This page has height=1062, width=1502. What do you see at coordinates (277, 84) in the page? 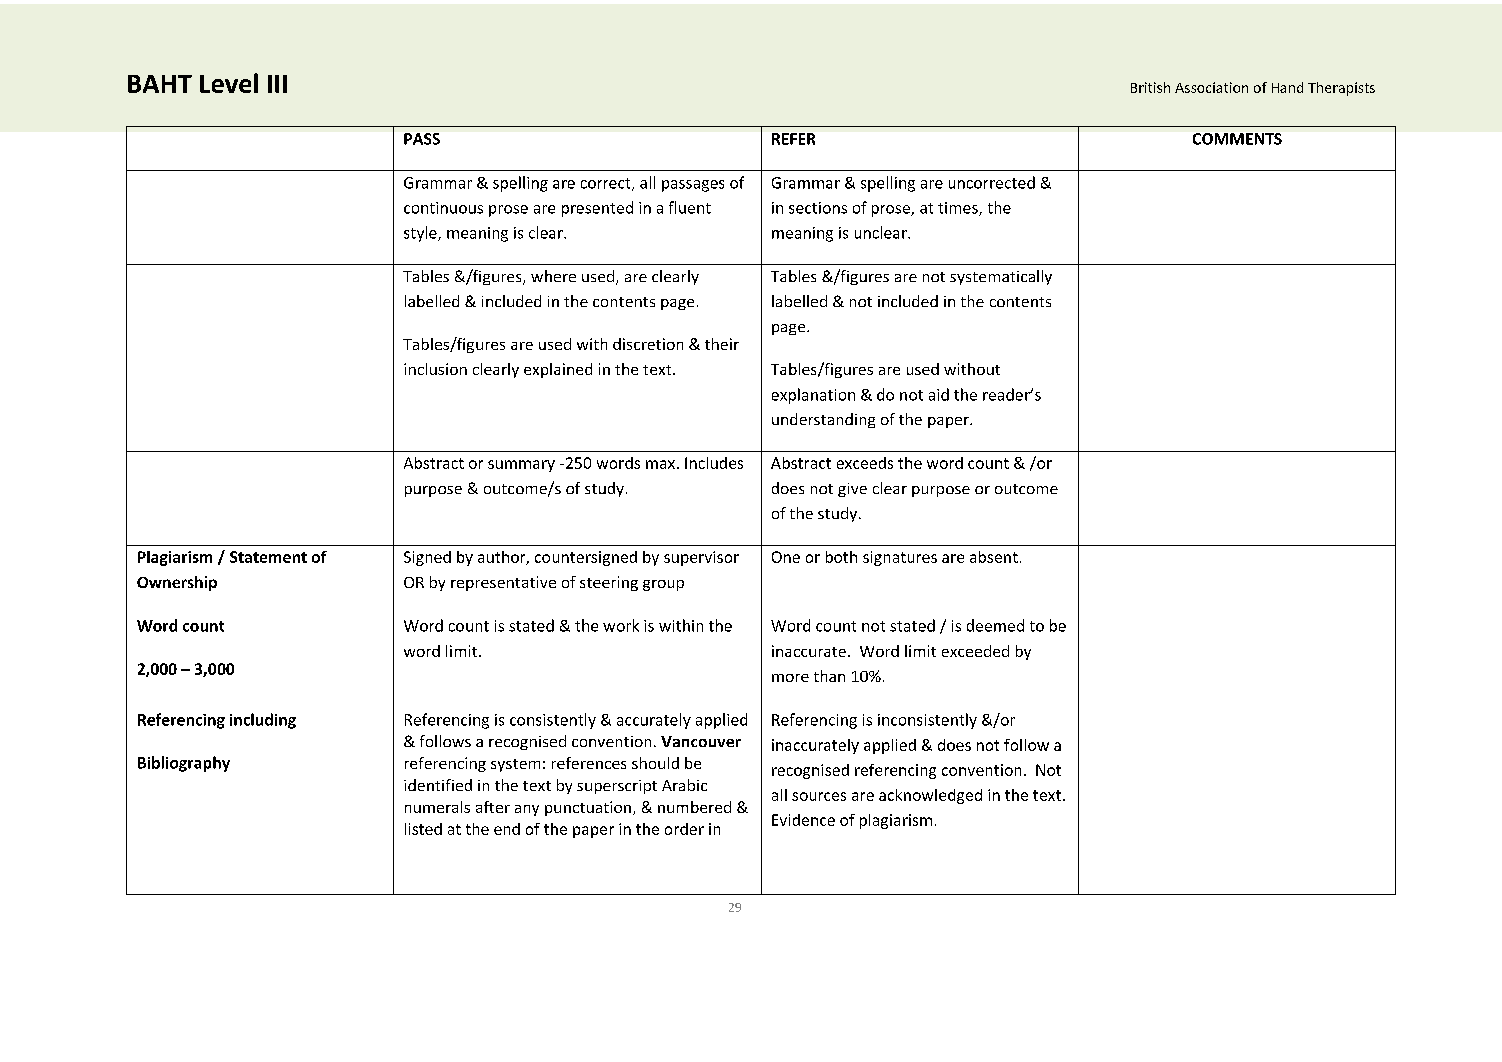
I see `III` at bounding box center [277, 84].
